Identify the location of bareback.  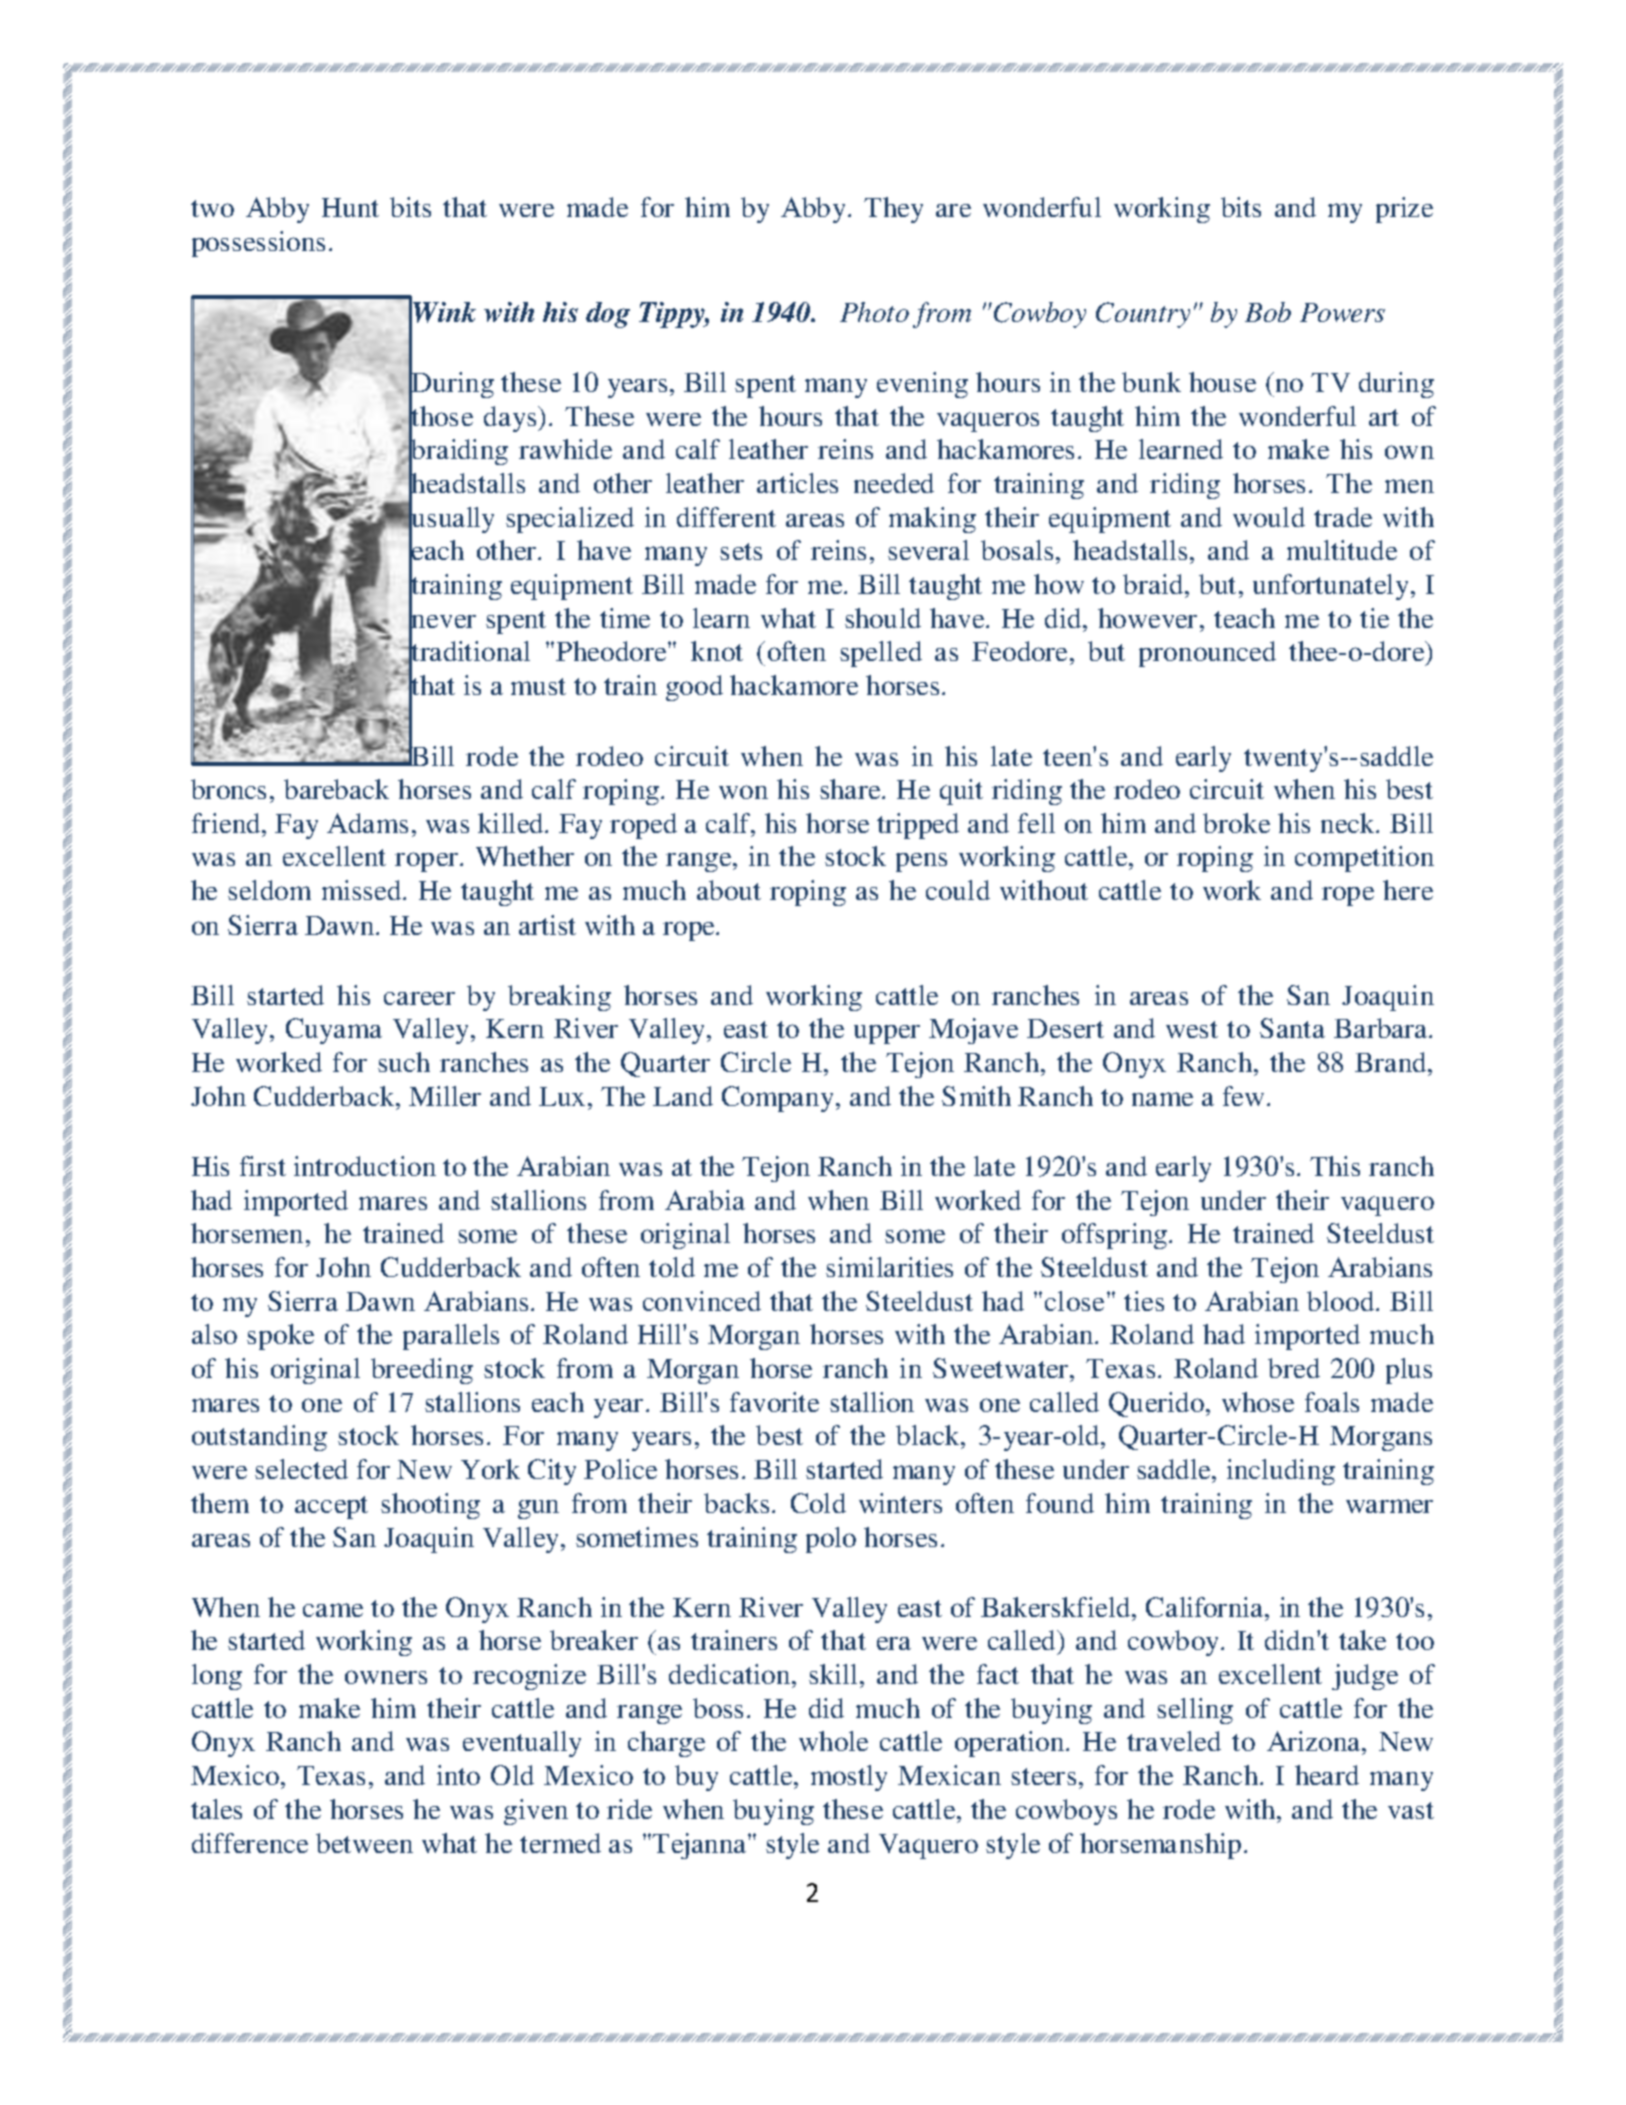
(336, 789).
